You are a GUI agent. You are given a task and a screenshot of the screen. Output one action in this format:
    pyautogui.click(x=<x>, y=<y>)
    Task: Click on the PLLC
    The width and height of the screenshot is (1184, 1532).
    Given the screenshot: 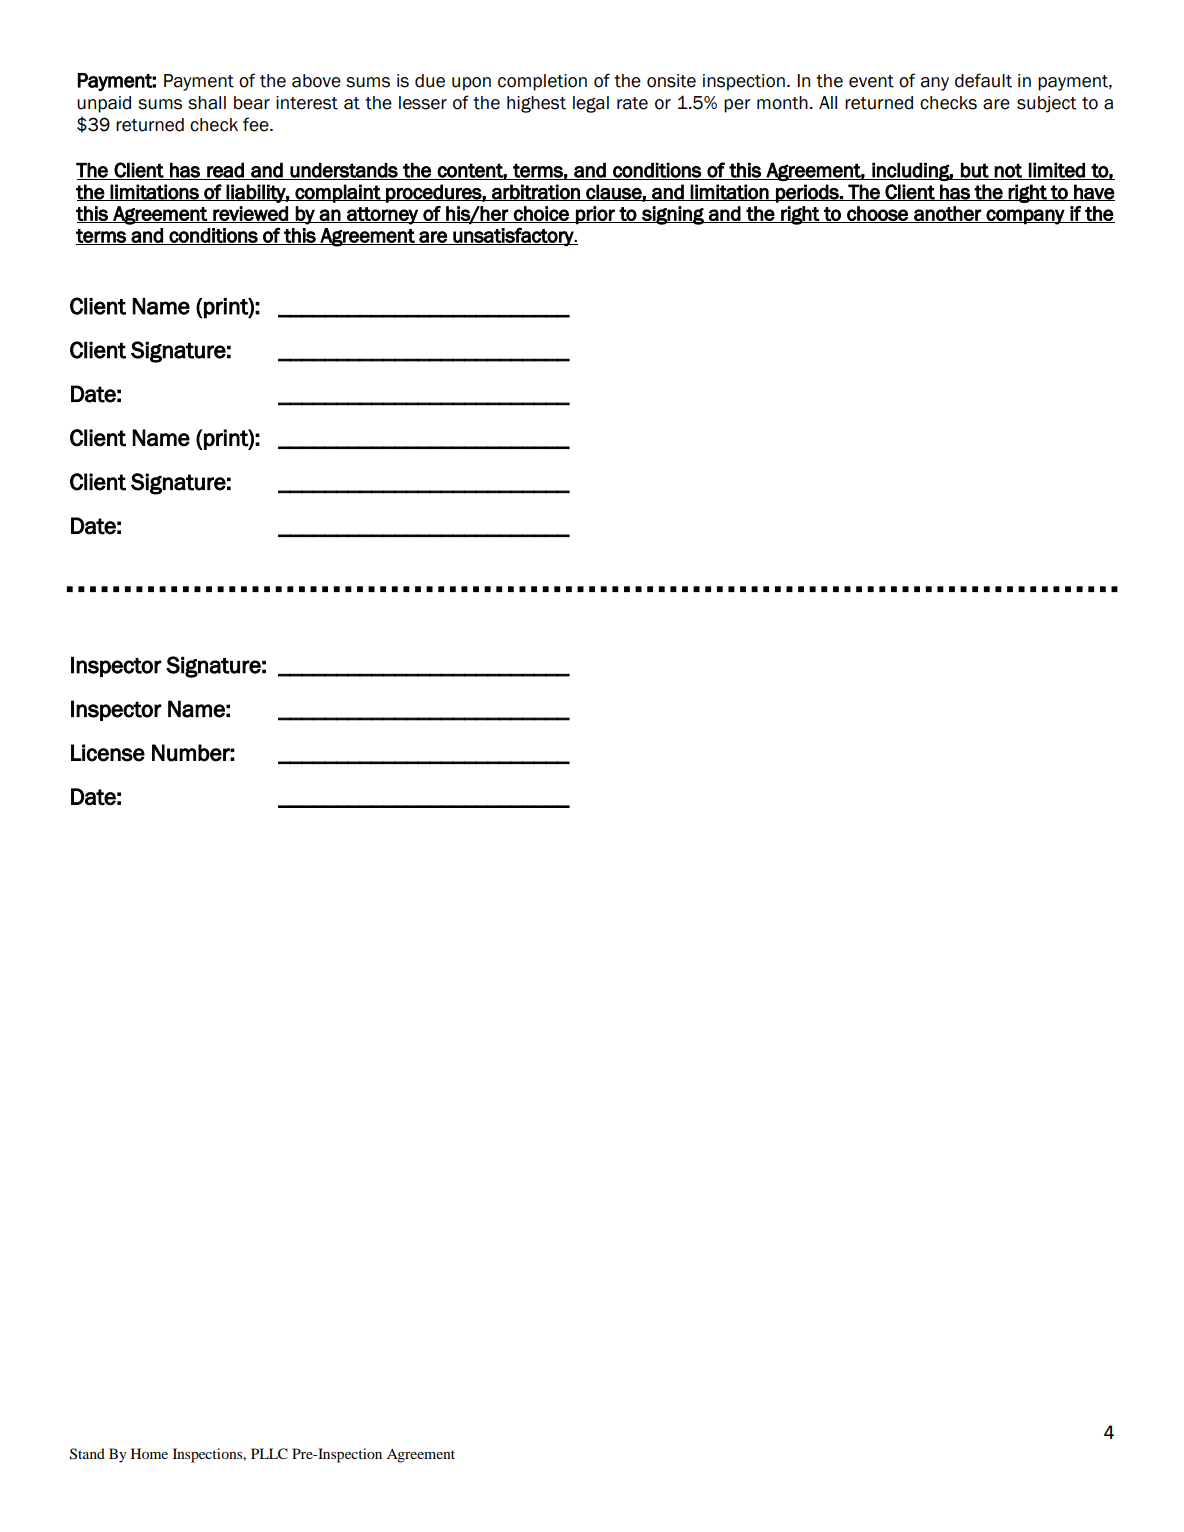 What is the action you would take?
    pyautogui.click(x=269, y=1454)
